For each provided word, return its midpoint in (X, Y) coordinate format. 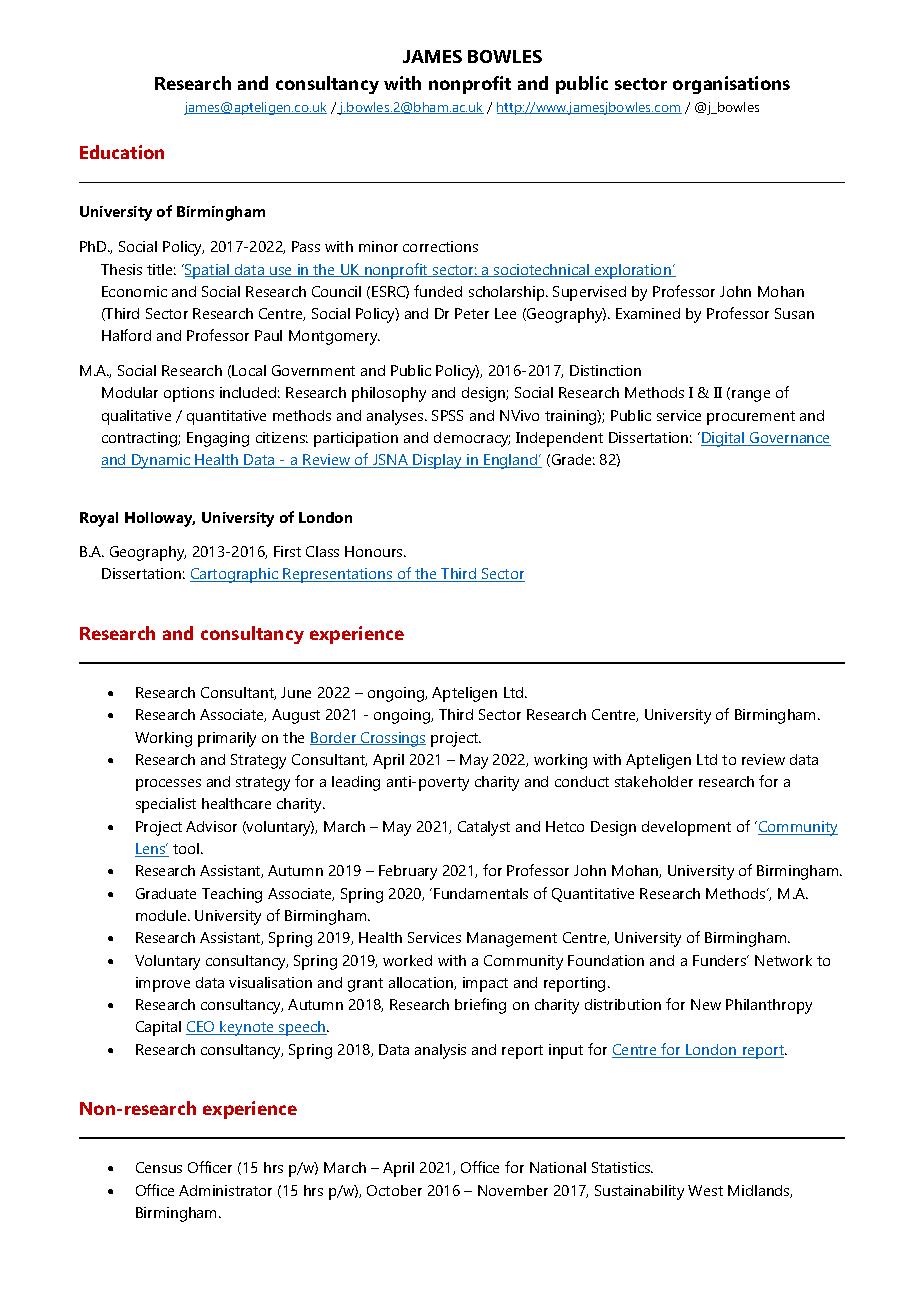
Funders (721, 960)
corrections (440, 246)
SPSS (447, 415)
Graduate (166, 893)
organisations (731, 85)
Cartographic (235, 575)
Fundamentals (481, 893)
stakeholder (654, 781)
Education (122, 152)
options (189, 394)
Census (159, 1167)
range (751, 396)
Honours (375, 551)
